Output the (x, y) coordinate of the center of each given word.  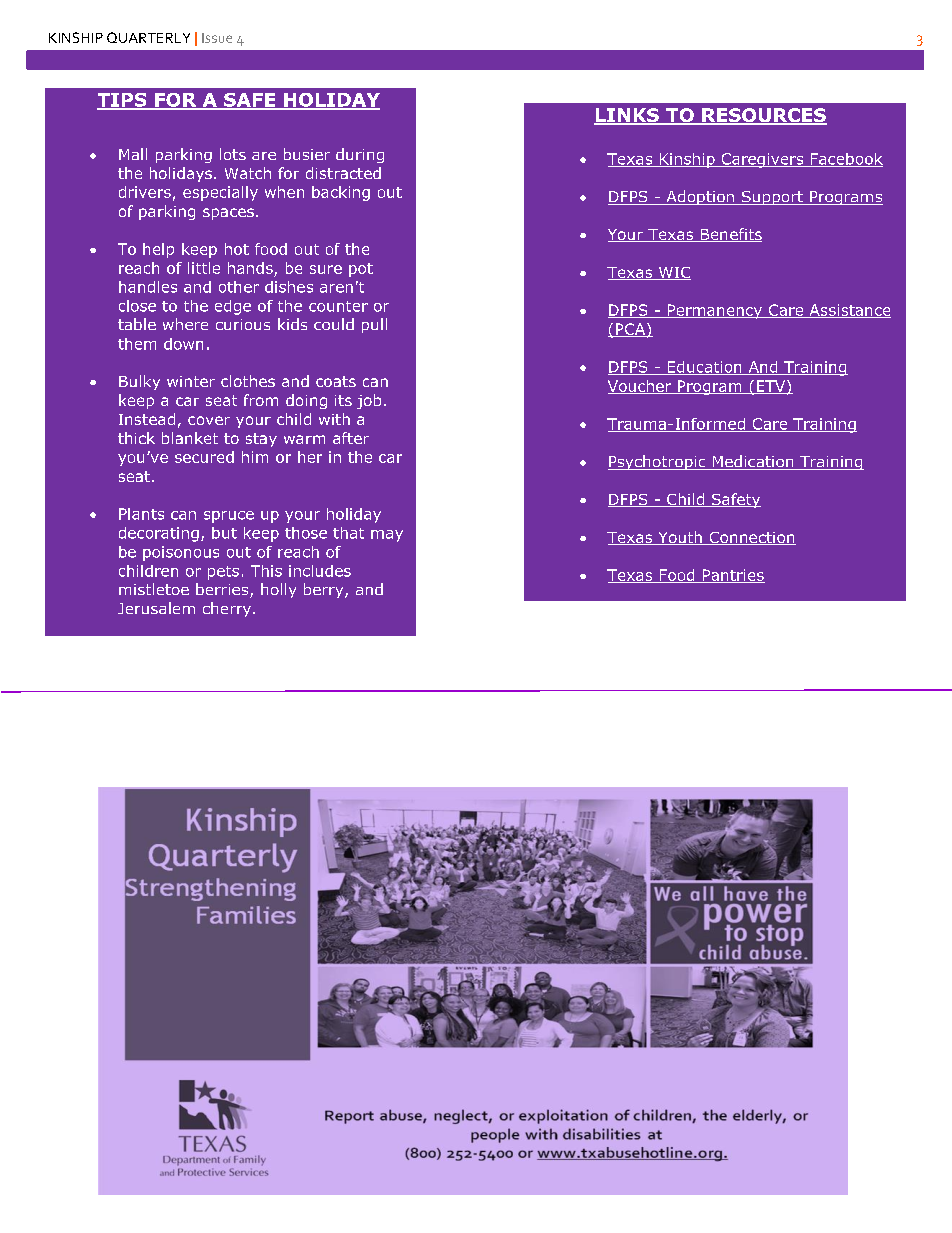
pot (361, 270)
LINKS (627, 116)
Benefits (730, 235)
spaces (228, 214)
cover (209, 420)
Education (704, 368)
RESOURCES (763, 116)
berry (325, 590)
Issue (217, 38)
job (369, 401)
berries (223, 590)
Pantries (732, 576)
